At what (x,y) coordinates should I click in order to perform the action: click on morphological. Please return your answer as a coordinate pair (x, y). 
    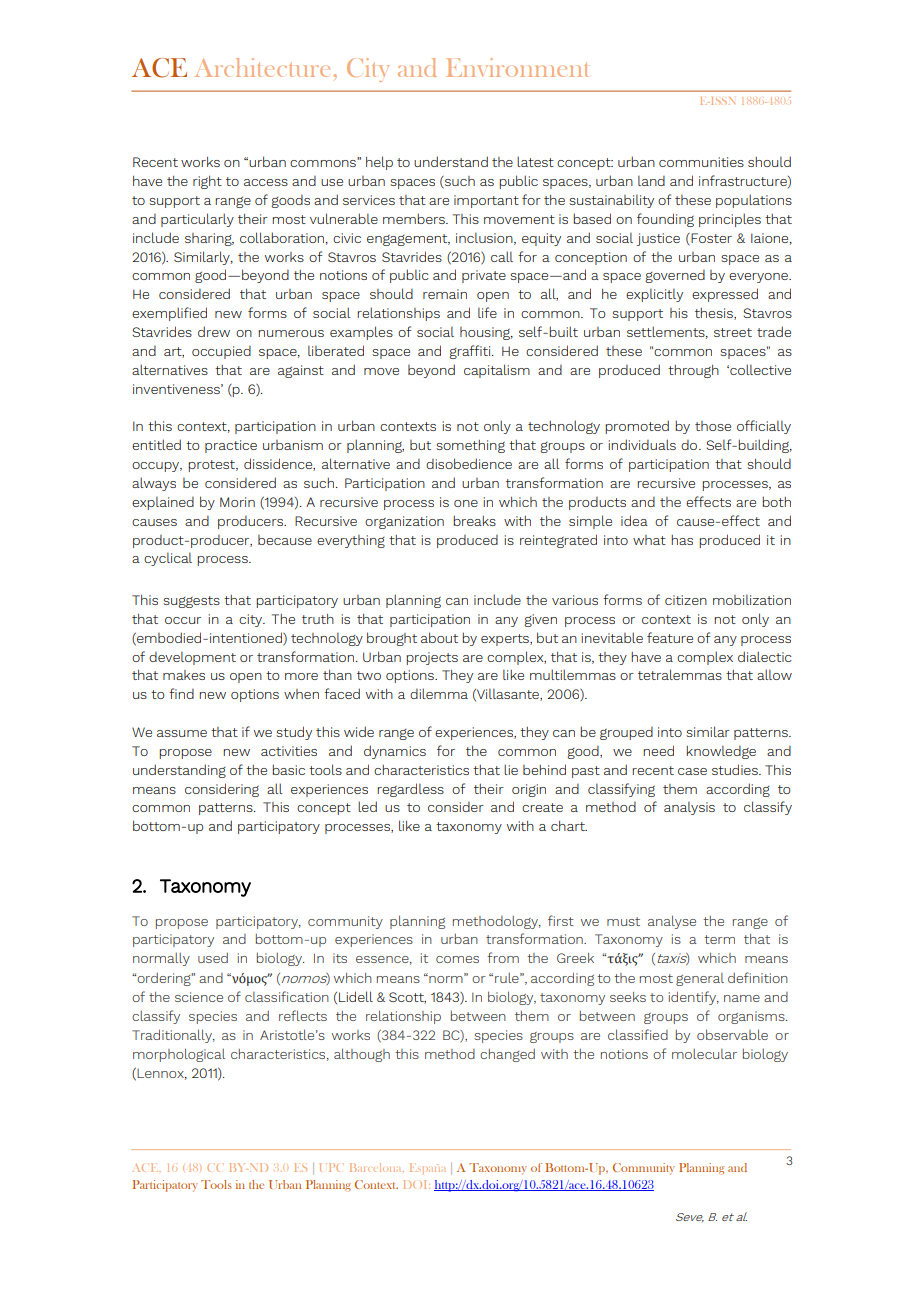
    Looking at the image, I should click on (179, 1055).
